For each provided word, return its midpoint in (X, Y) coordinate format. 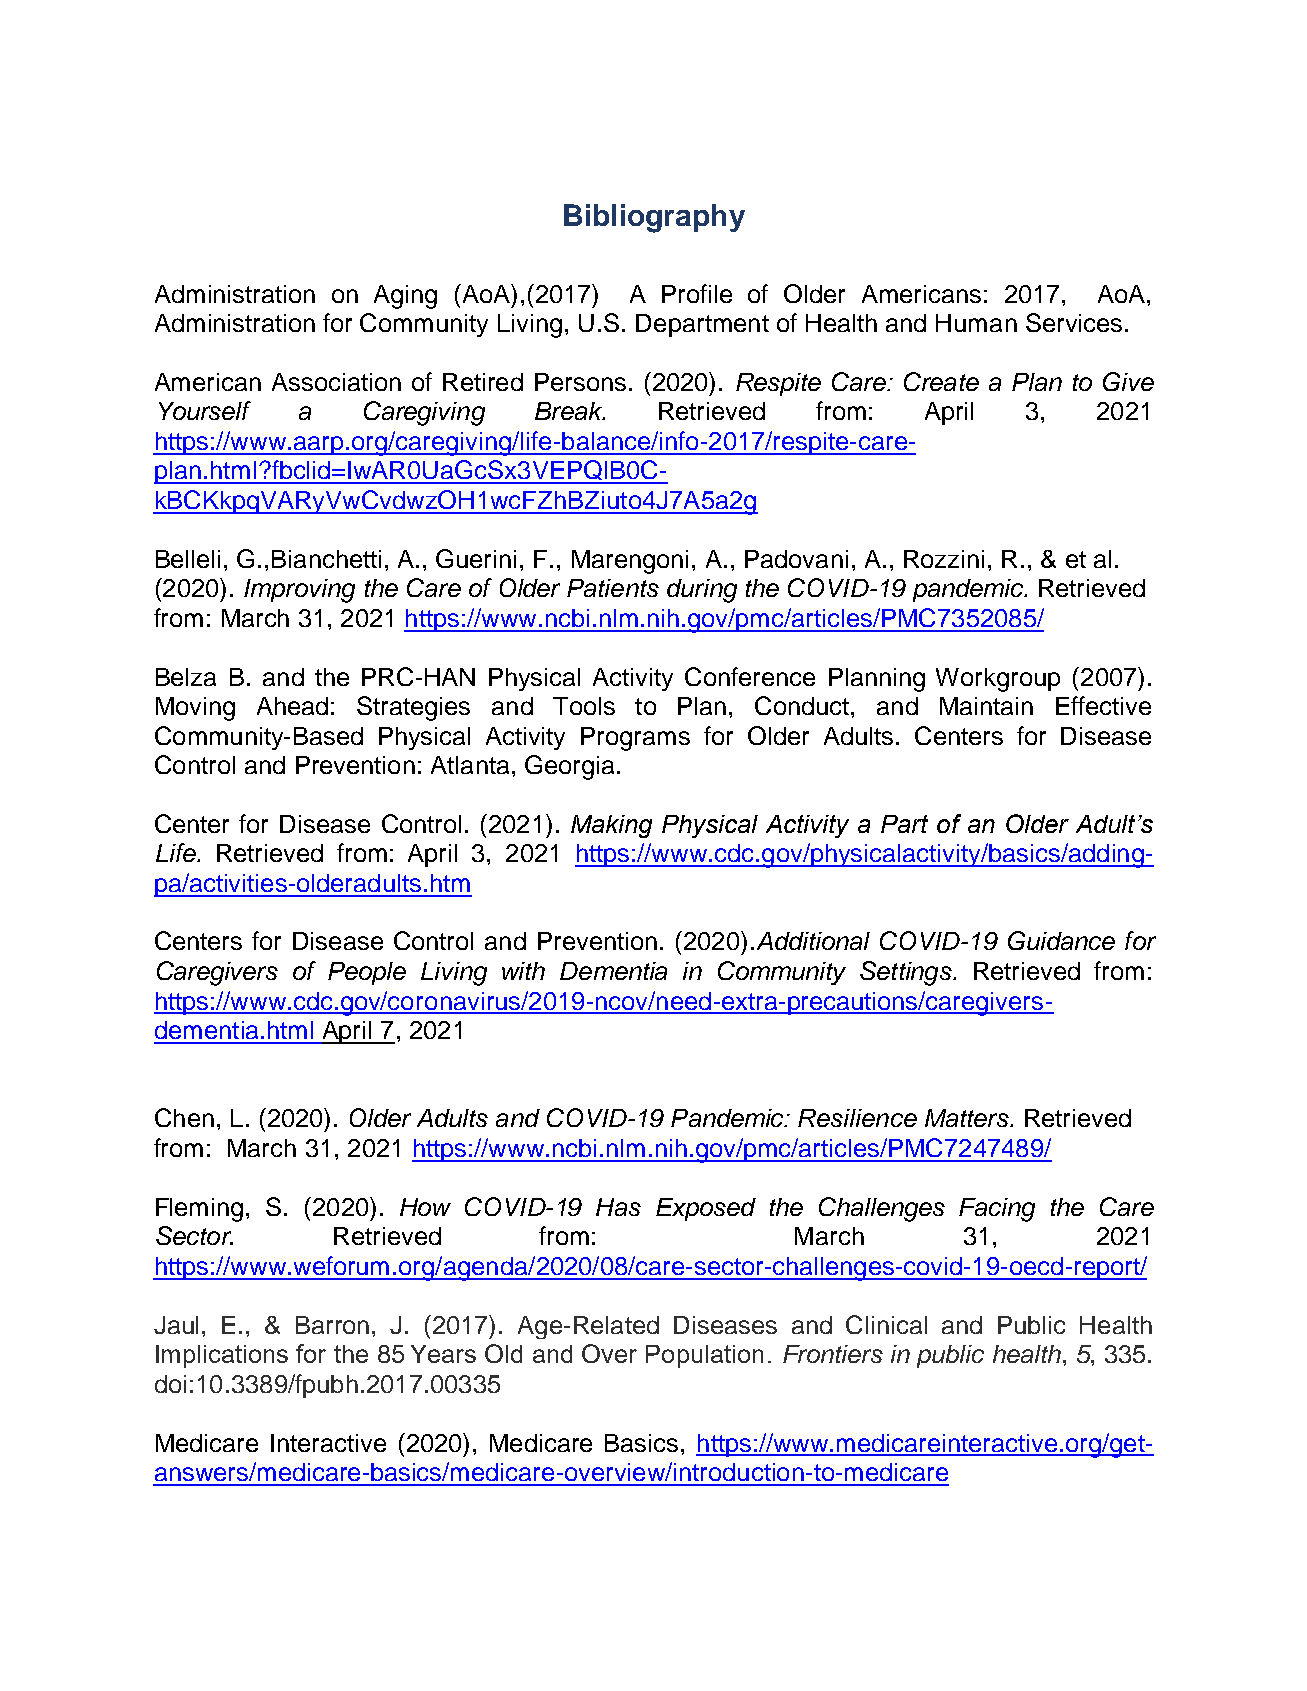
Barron (332, 1325)
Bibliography (654, 218)
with (523, 971)
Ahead (292, 706)
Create (941, 381)
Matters (968, 1118)
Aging (405, 297)
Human (976, 323)
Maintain (986, 706)
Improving (299, 591)
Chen (184, 1117)
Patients (613, 588)
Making (611, 826)
